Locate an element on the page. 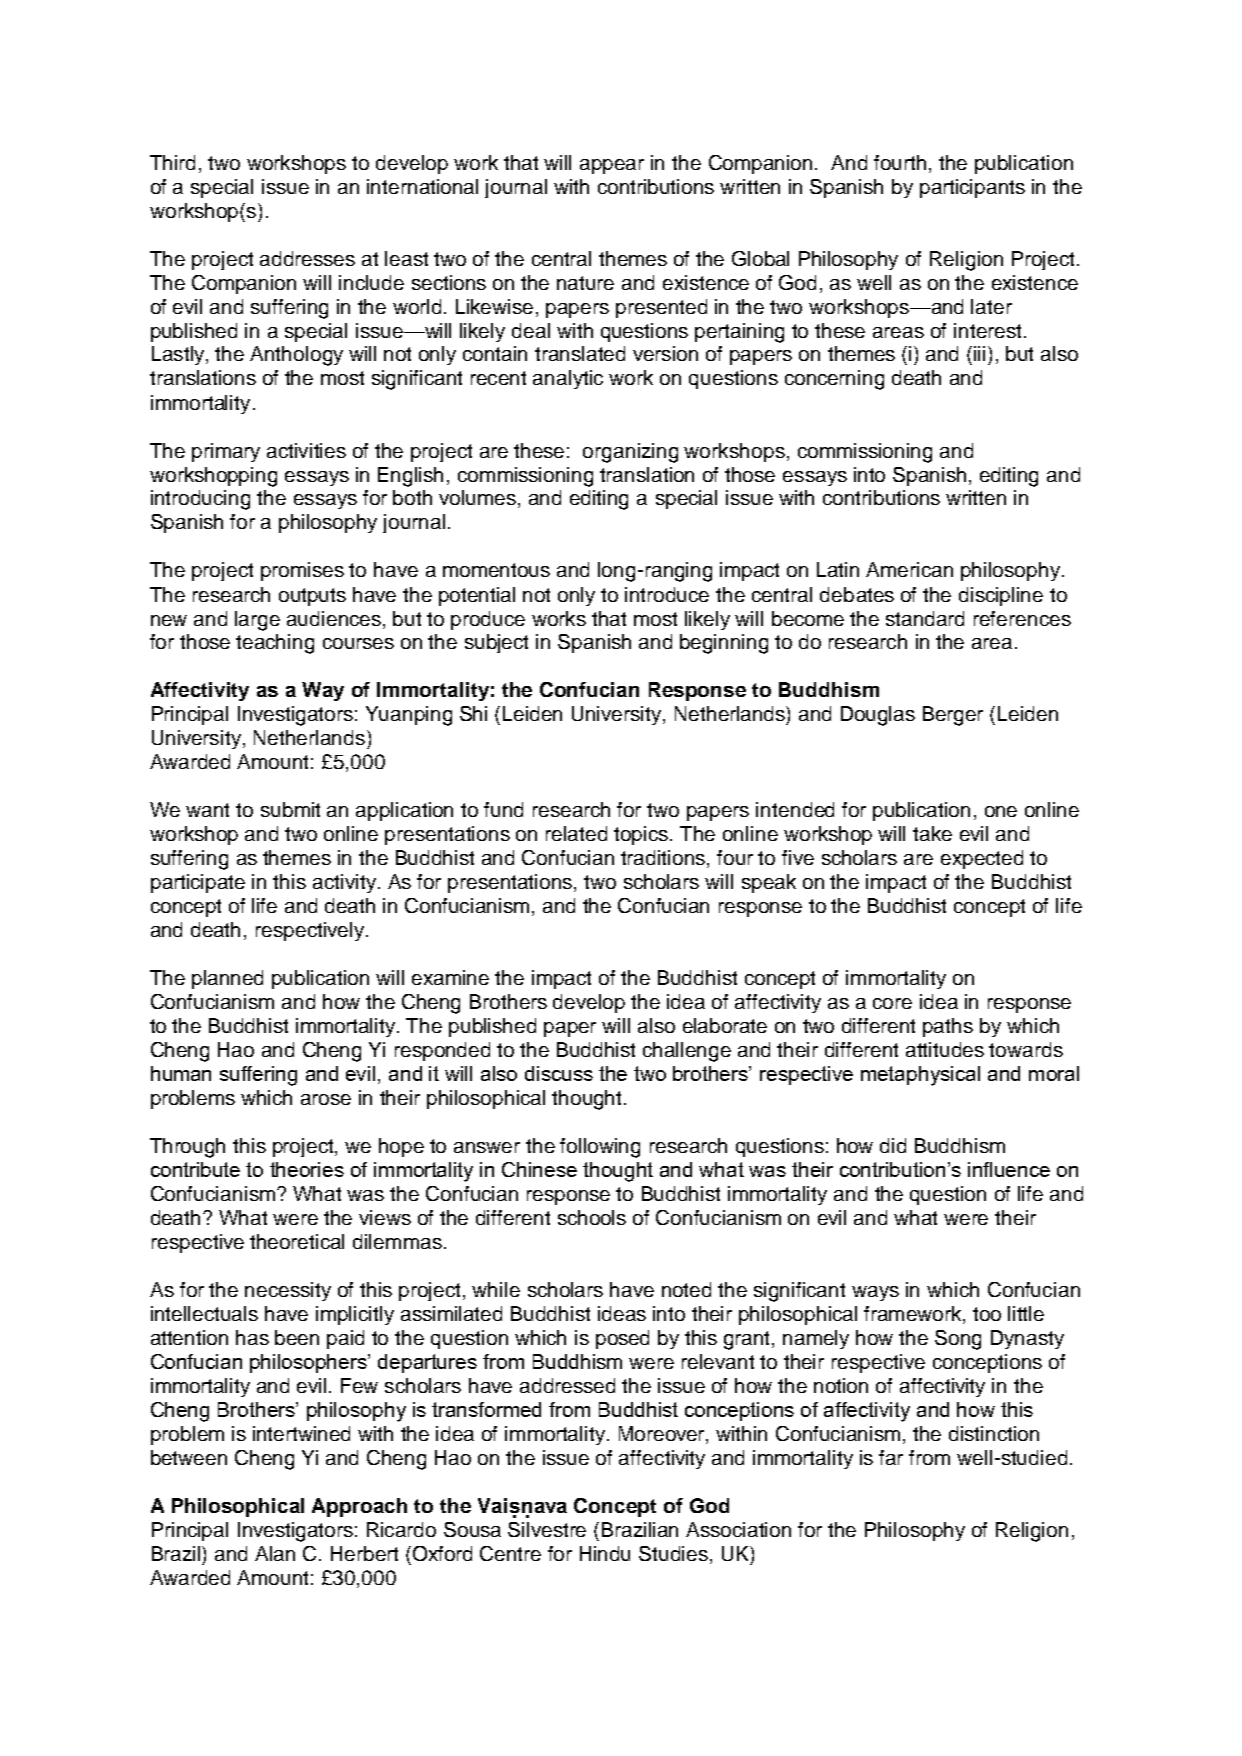 The image size is (1242, 1756). participants is located at coordinates (972, 188).
